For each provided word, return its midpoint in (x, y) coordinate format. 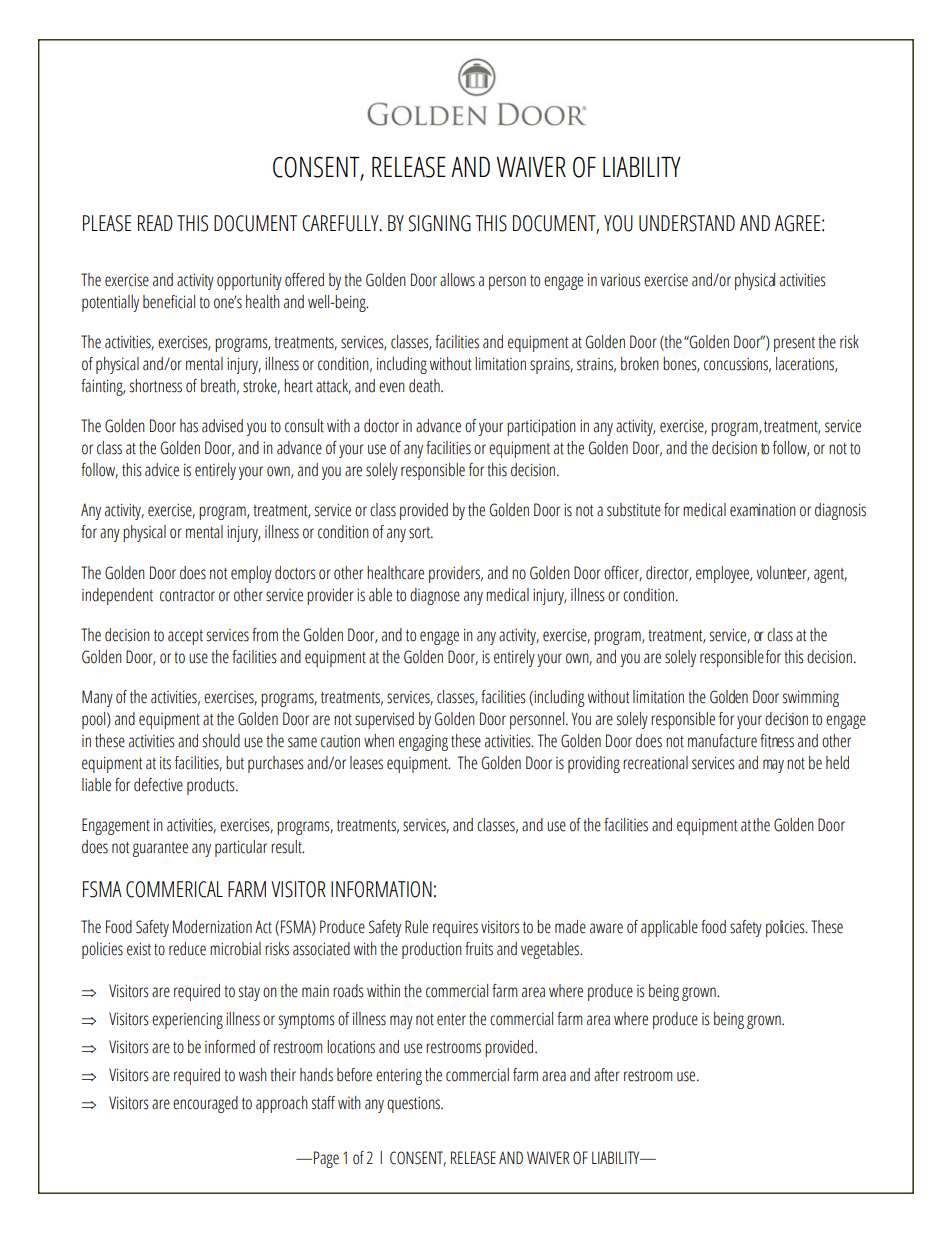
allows (457, 280)
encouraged (205, 1104)
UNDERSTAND (687, 223)
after (607, 1075)
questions (415, 1104)
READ (155, 223)
